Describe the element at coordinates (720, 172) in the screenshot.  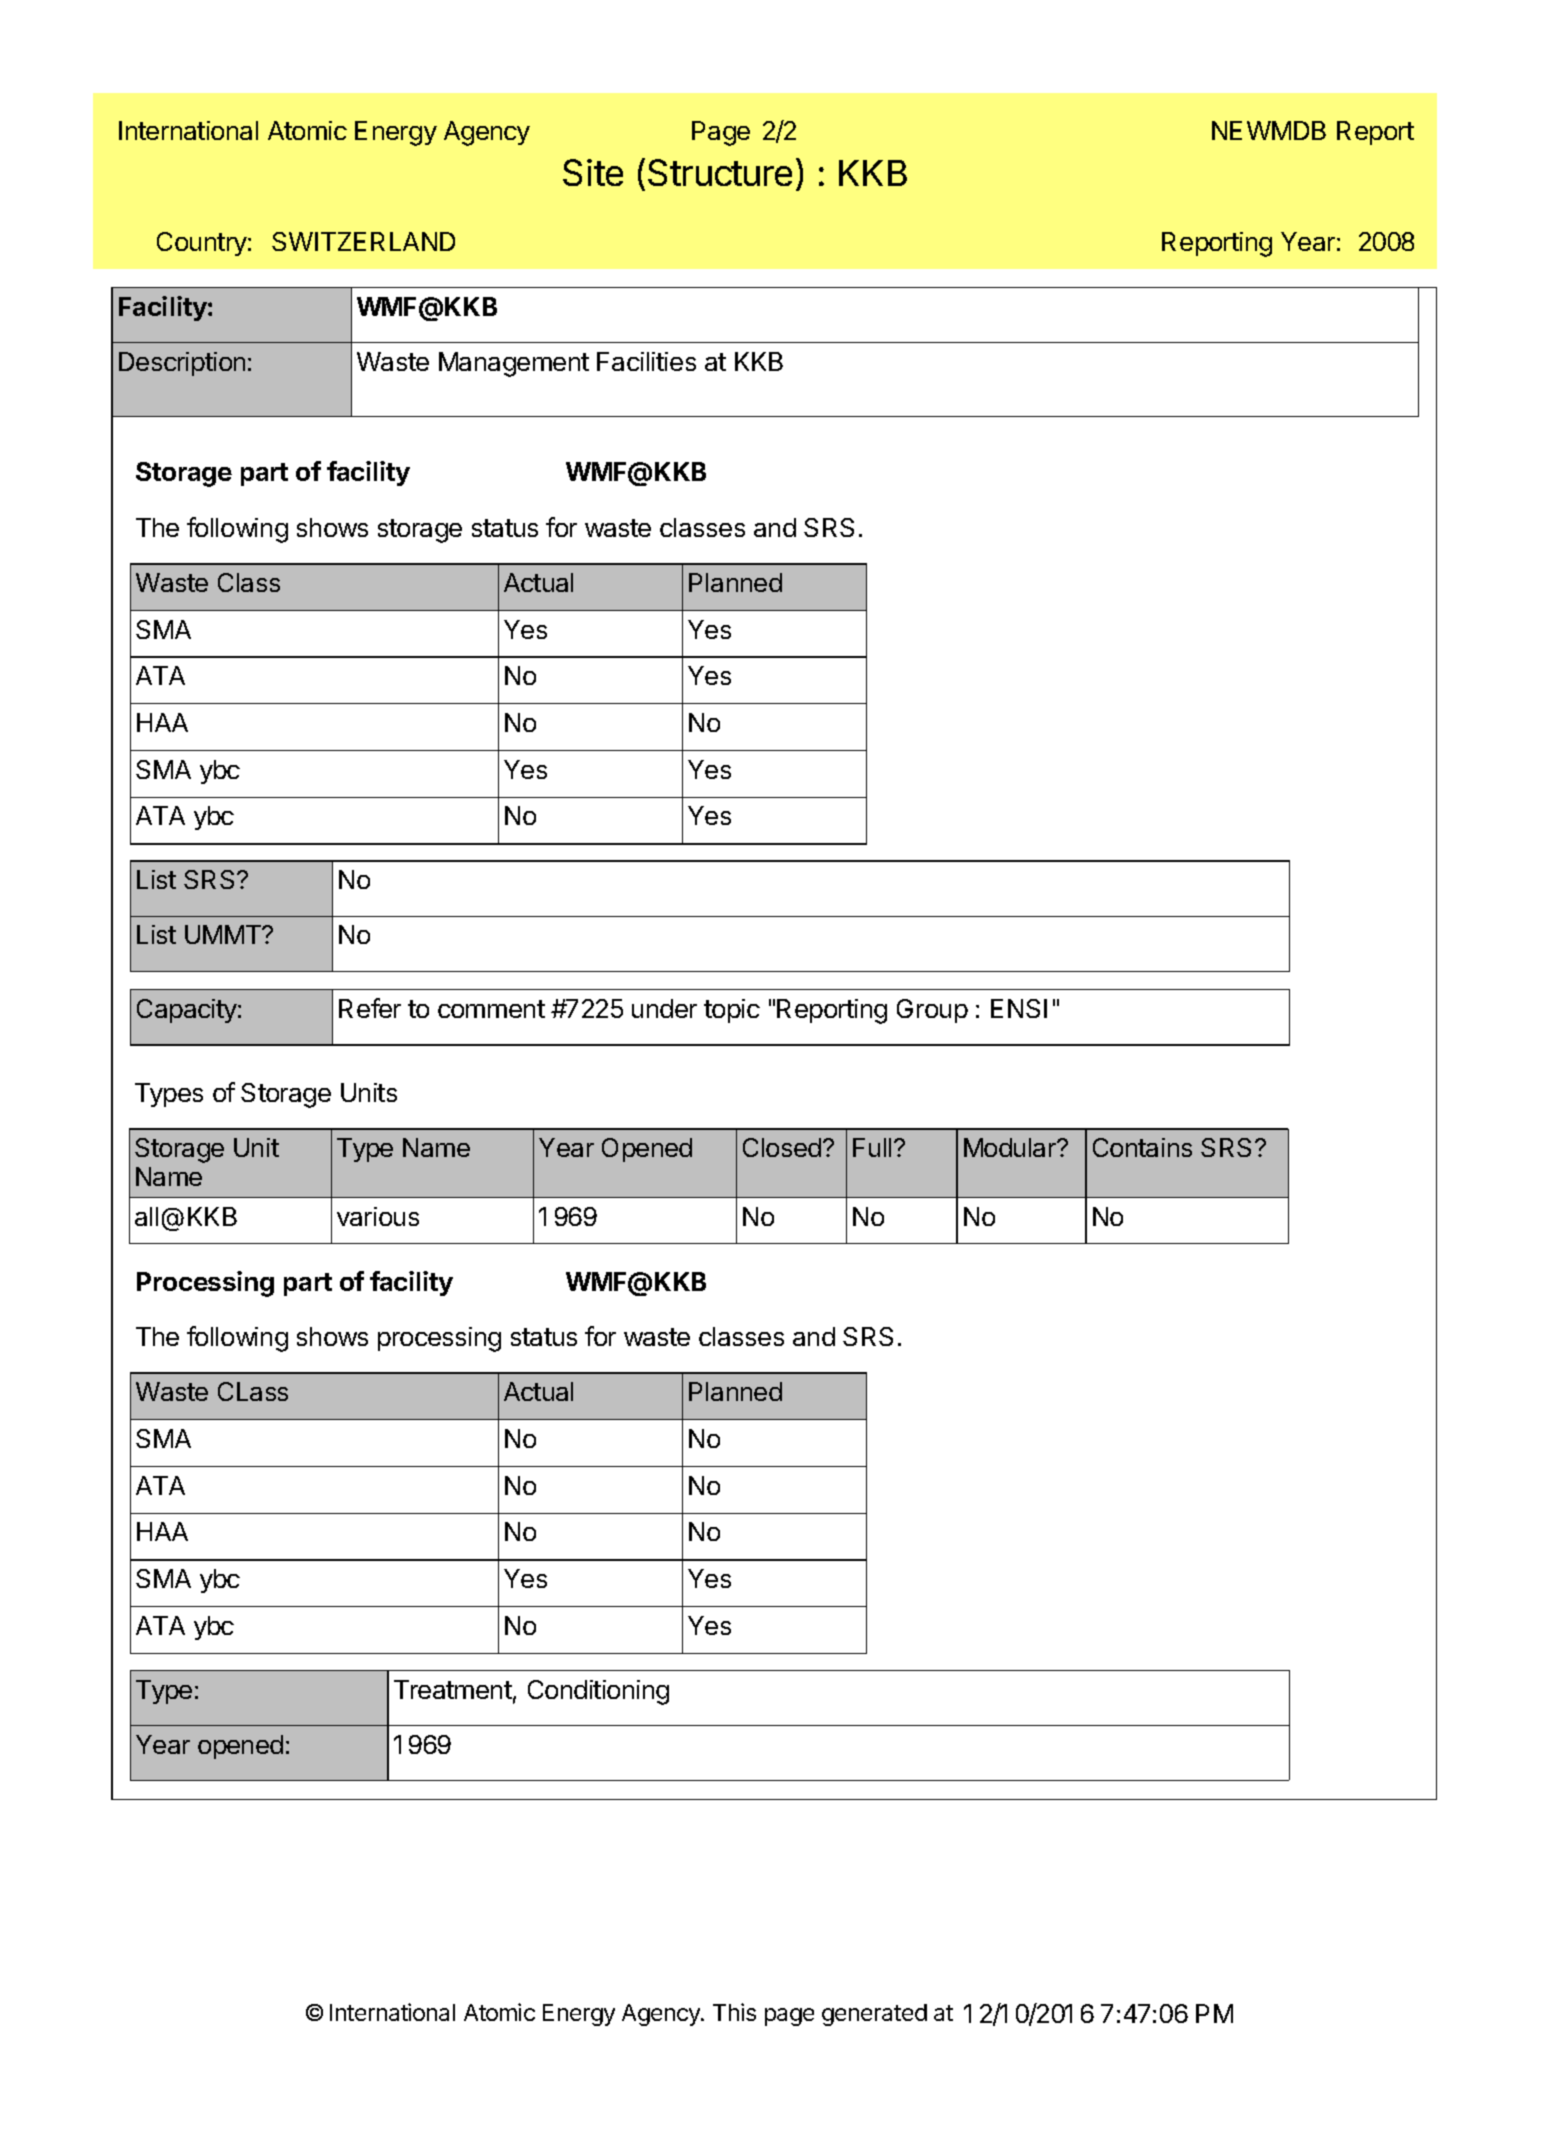
I see `Structure` at that location.
